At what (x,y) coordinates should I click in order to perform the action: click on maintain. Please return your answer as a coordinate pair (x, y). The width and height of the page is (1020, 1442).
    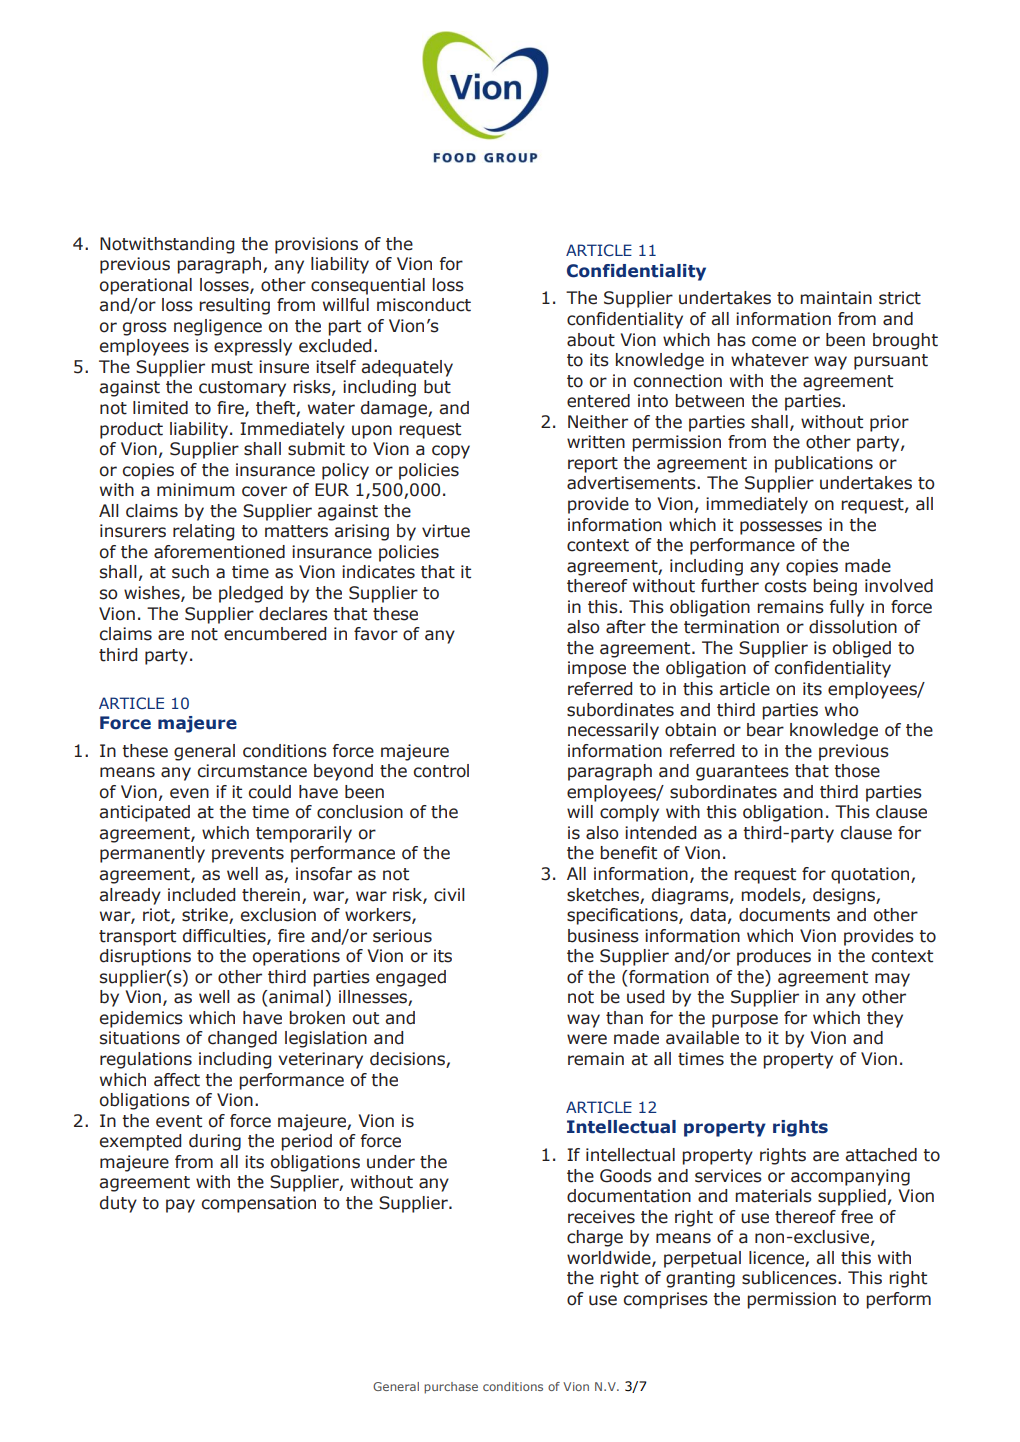
    Looking at the image, I should click on (836, 298).
